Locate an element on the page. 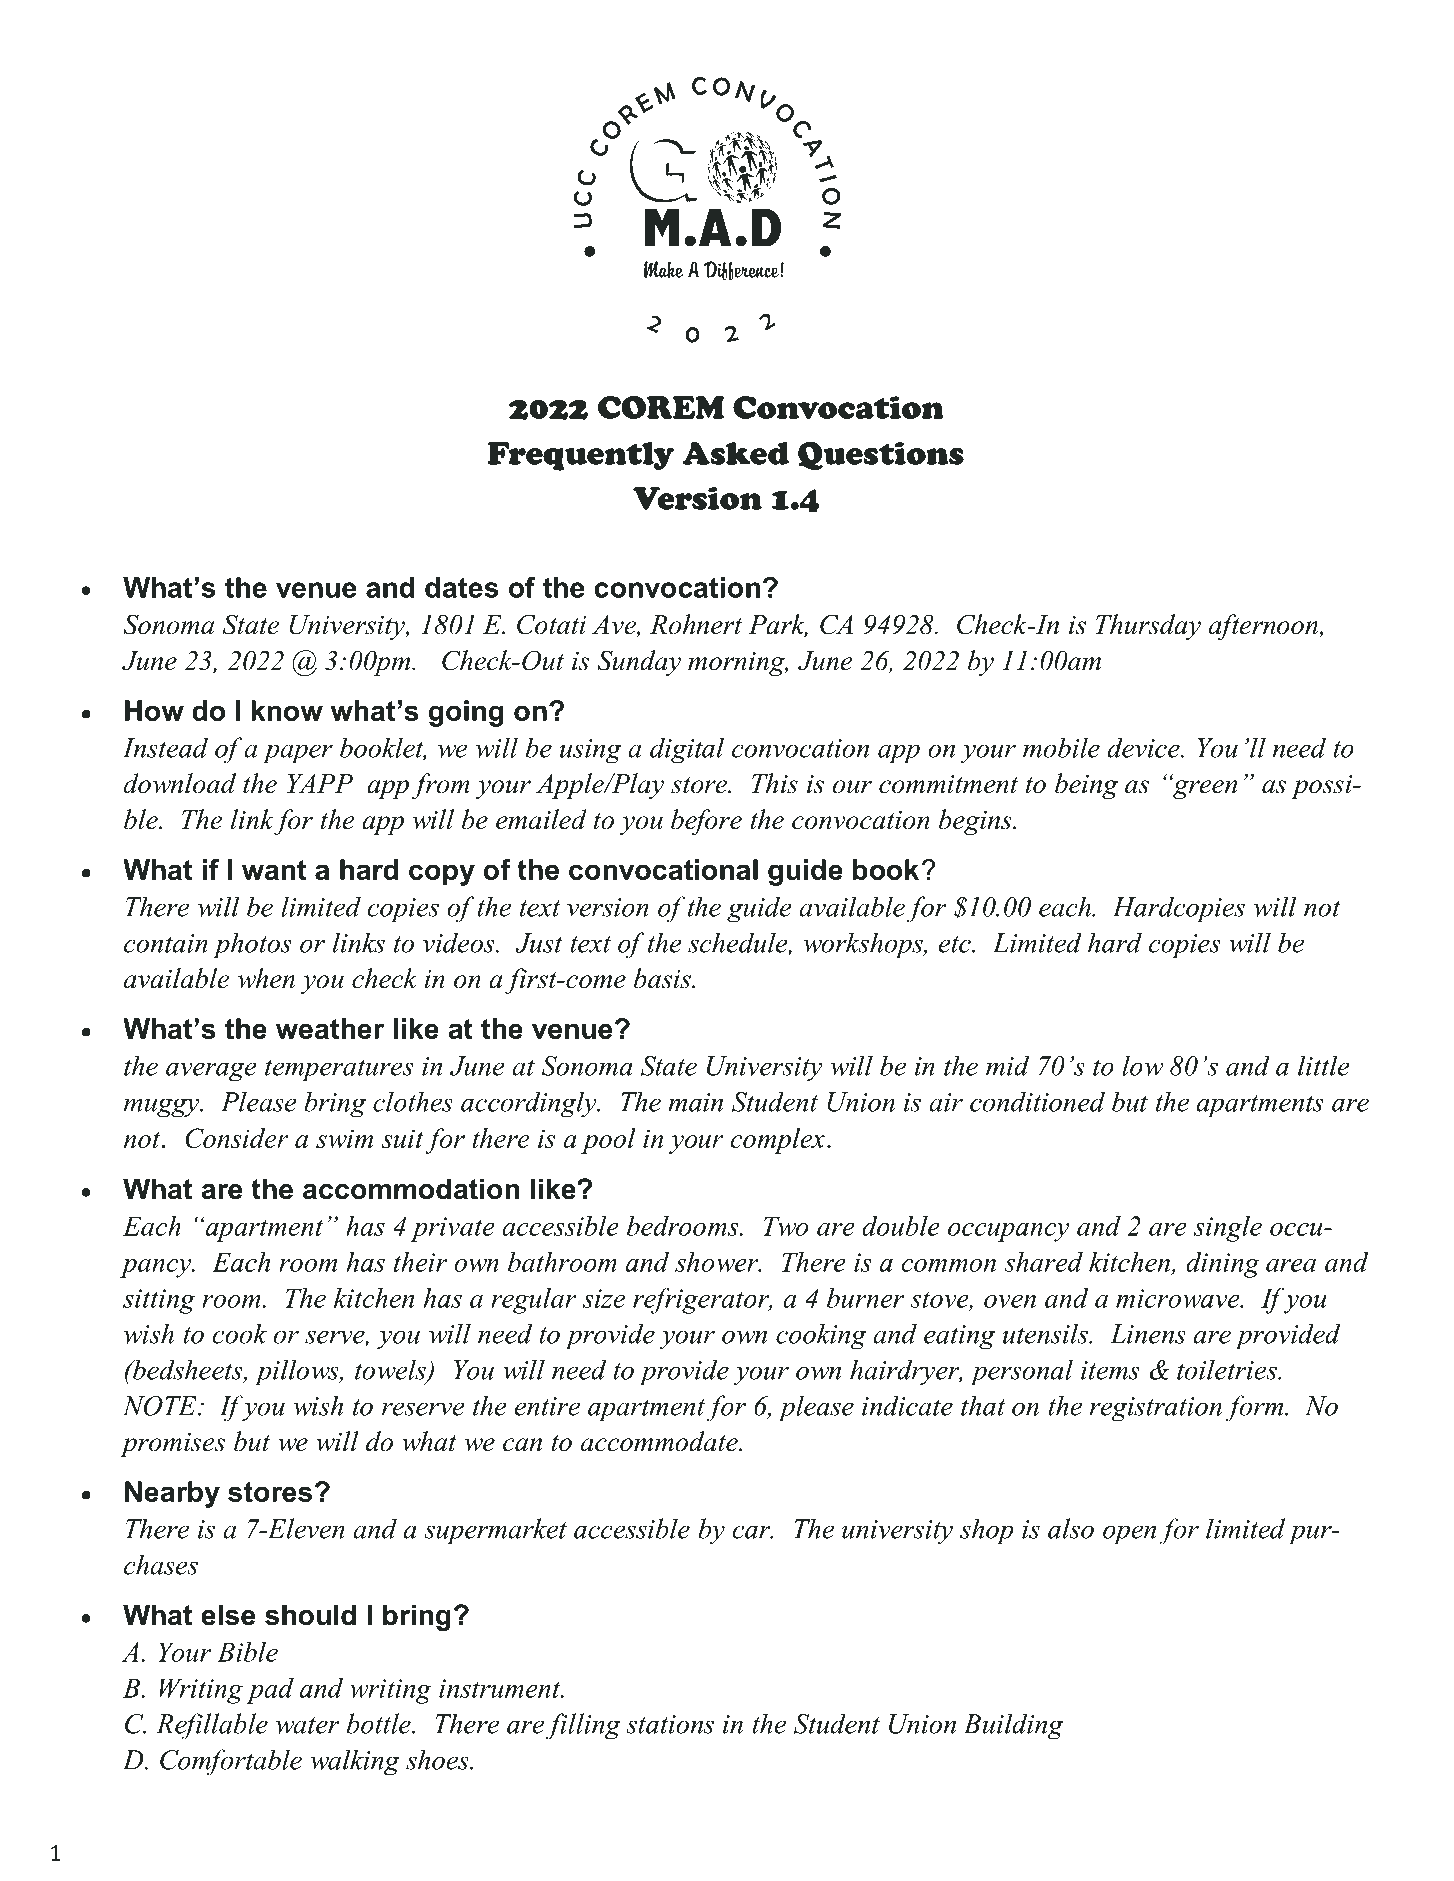 The width and height of the document is (1454, 1881). conditioned is located at coordinates (1037, 1101).
